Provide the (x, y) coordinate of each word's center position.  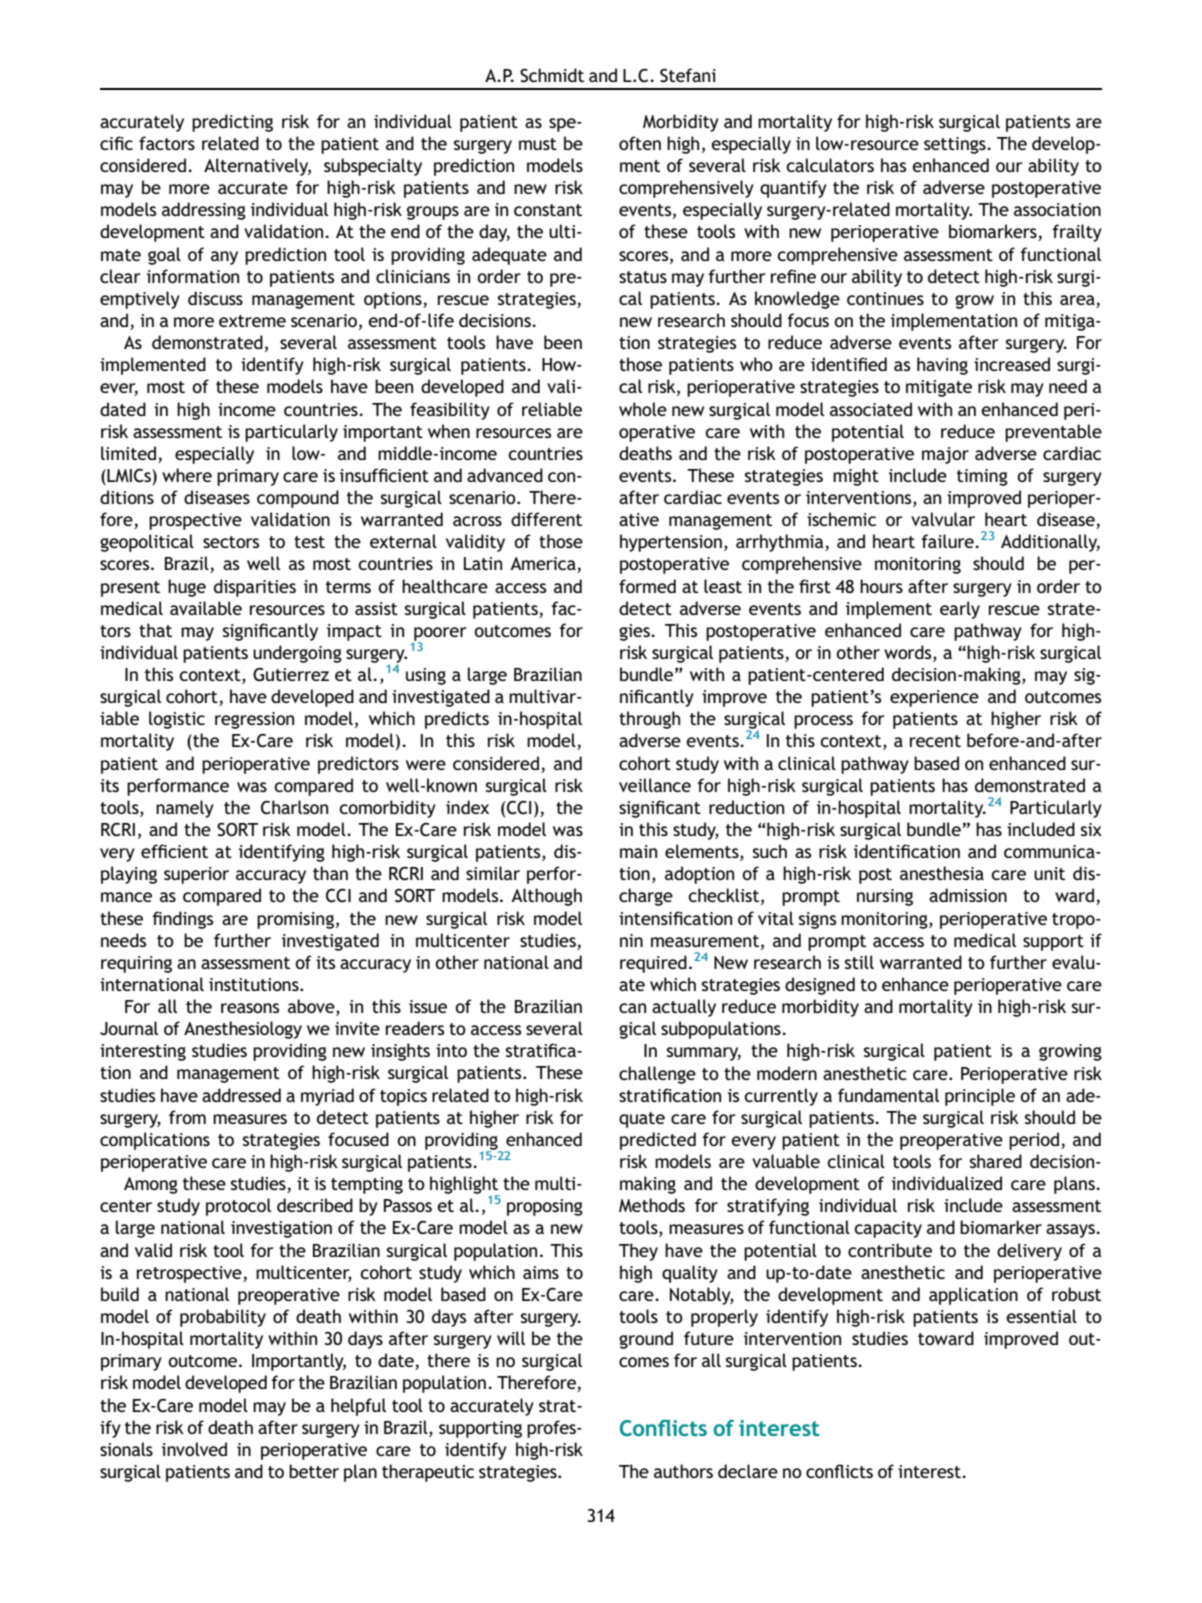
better (314, 1471)
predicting (232, 123)
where (187, 475)
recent (935, 741)
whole (643, 409)
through (649, 720)
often (640, 143)
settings (956, 145)
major (945, 455)
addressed (241, 1095)
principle (980, 1097)
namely (185, 809)
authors (683, 1471)
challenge (657, 1075)
